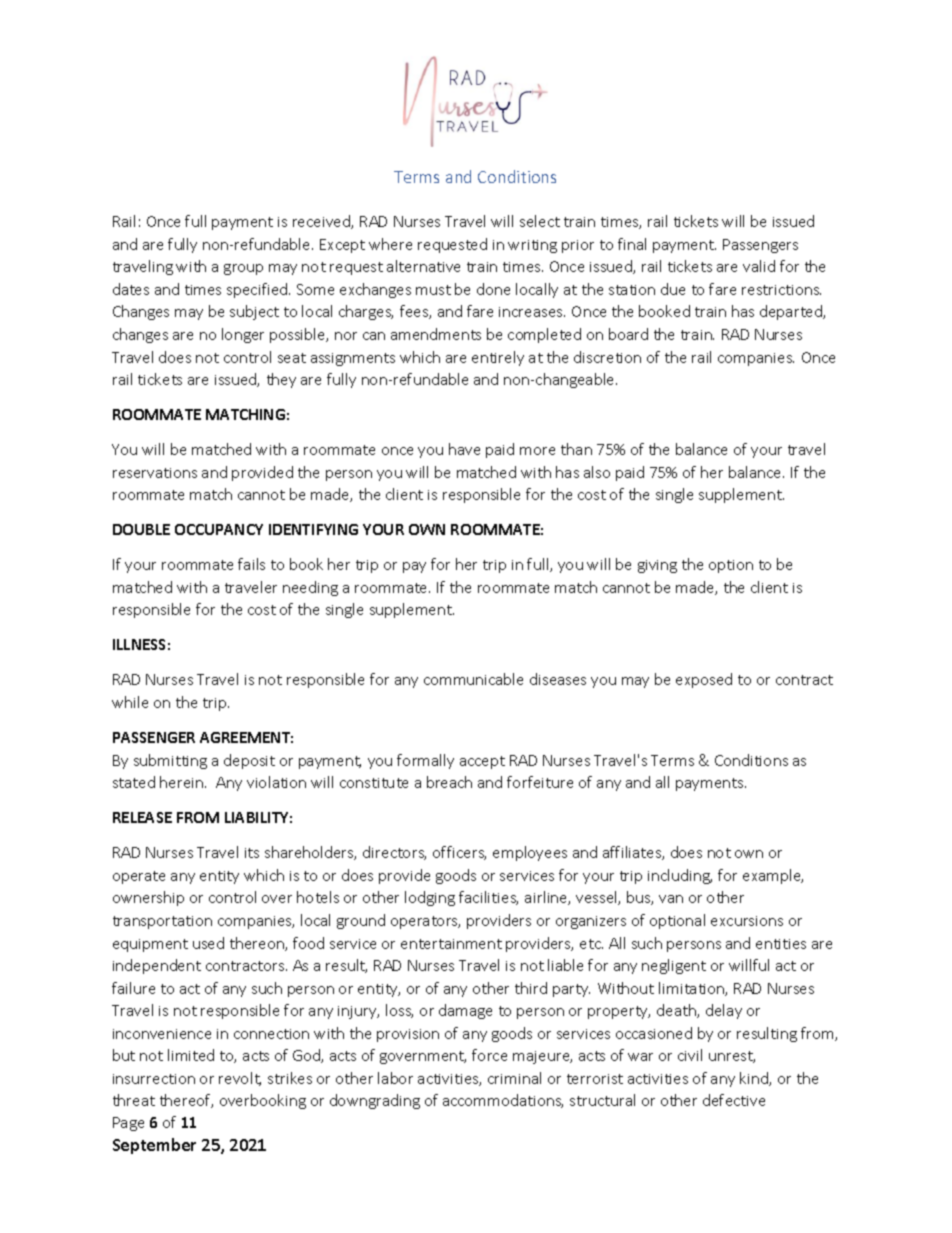  I want to click on officers, so click(459, 853).
